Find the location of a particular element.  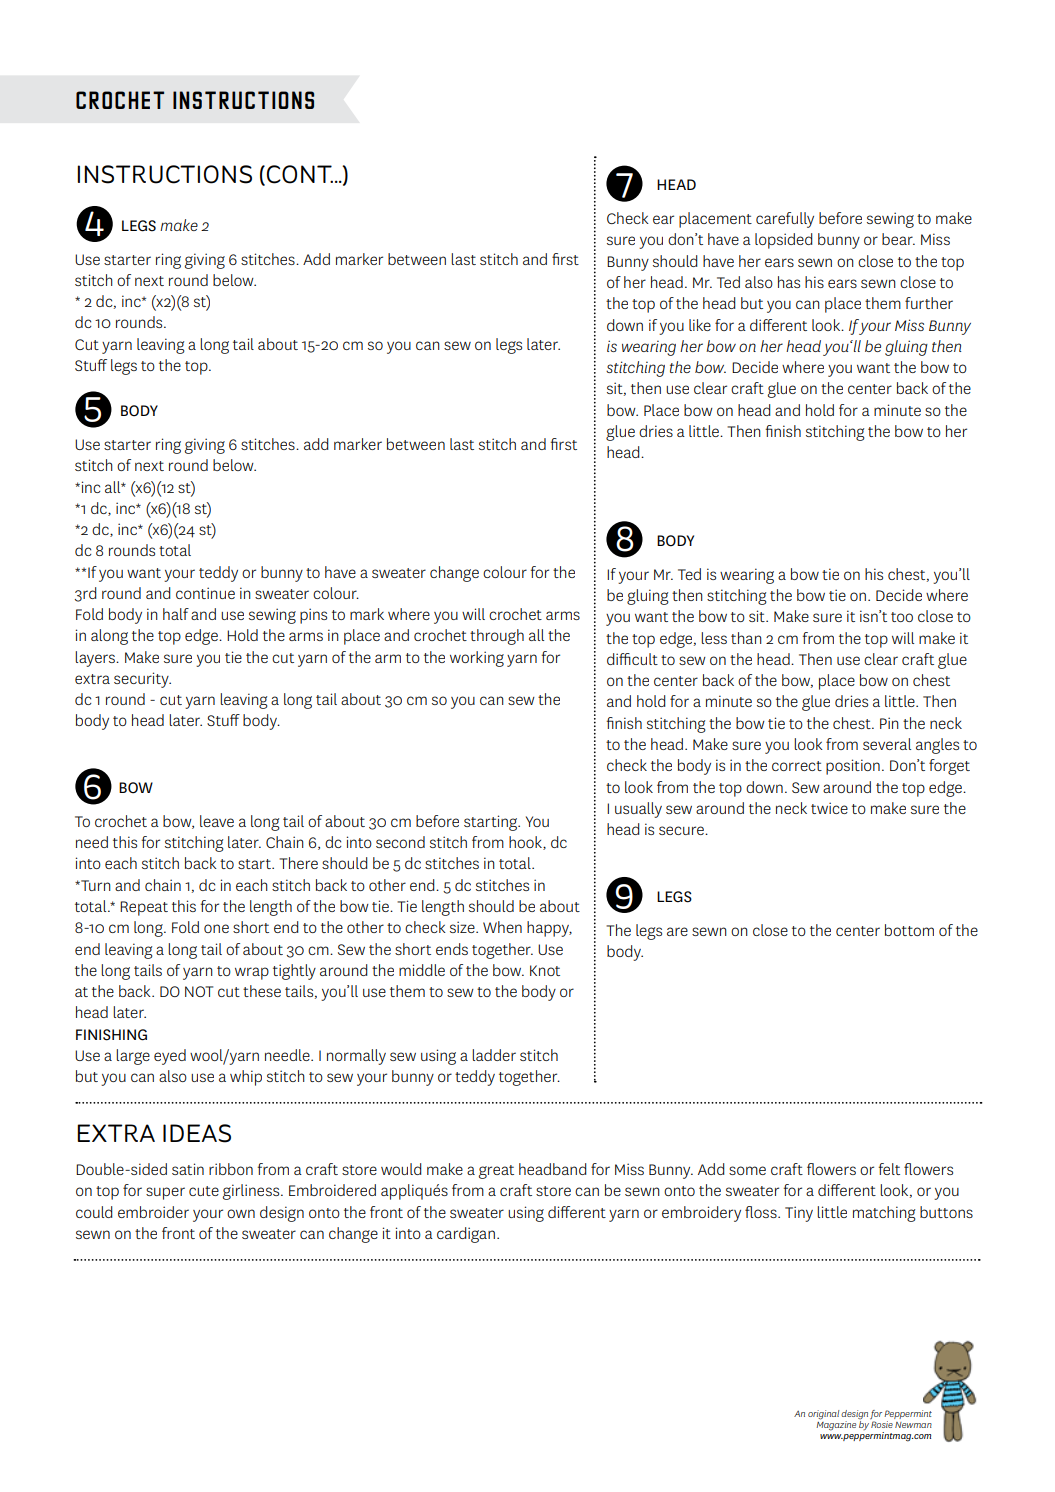

like is located at coordinates (700, 325).
